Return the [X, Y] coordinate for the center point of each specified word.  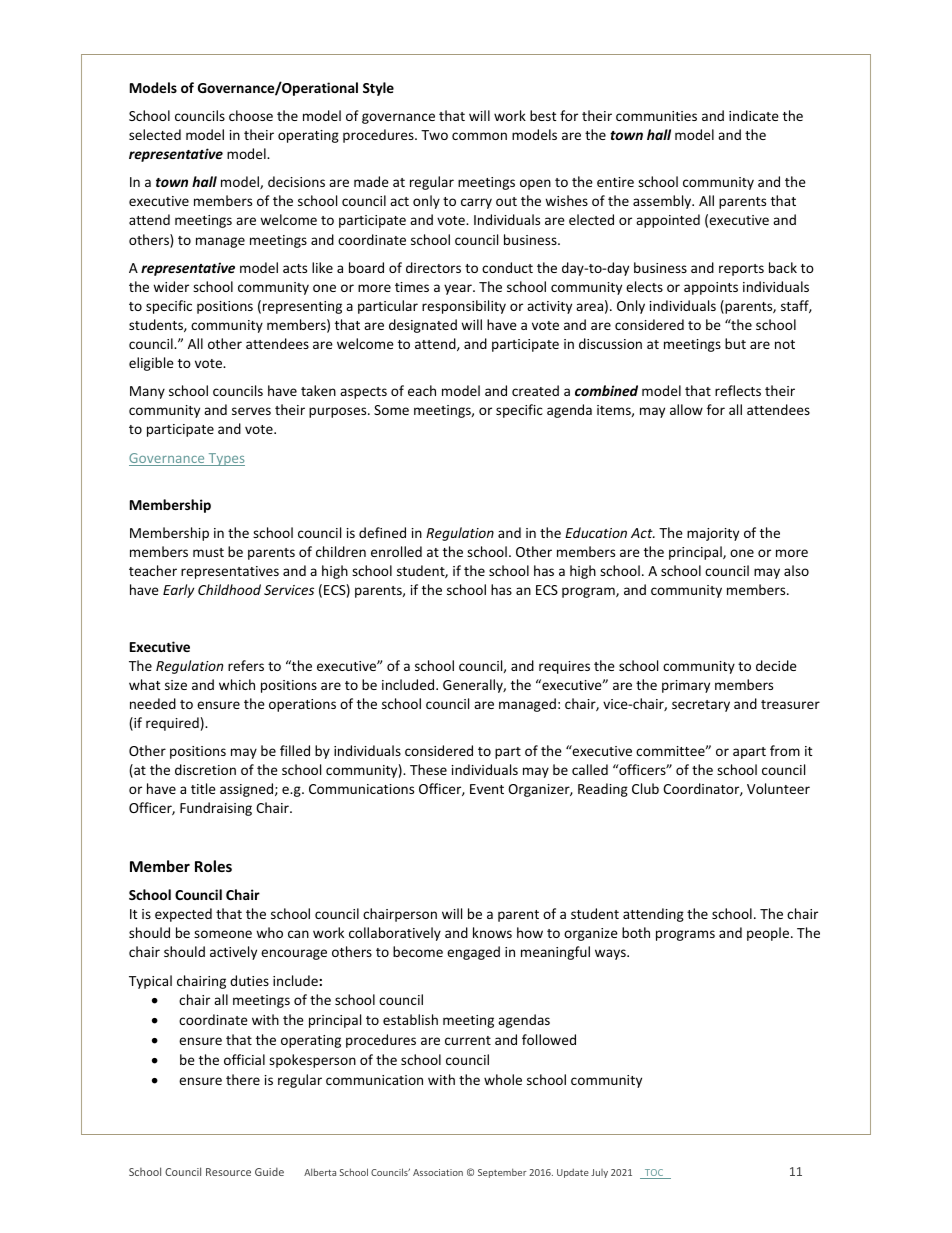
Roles [213, 866]
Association [438, 1172]
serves [251, 411]
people [769, 934]
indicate [754, 115]
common [479, 136]
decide [776, 665]
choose [251, 115]
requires [564, 667]
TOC [654, 1174]
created [535, 390]
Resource [228, 1172]
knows [492, 932]
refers [246, 665]
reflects [738, 390]
